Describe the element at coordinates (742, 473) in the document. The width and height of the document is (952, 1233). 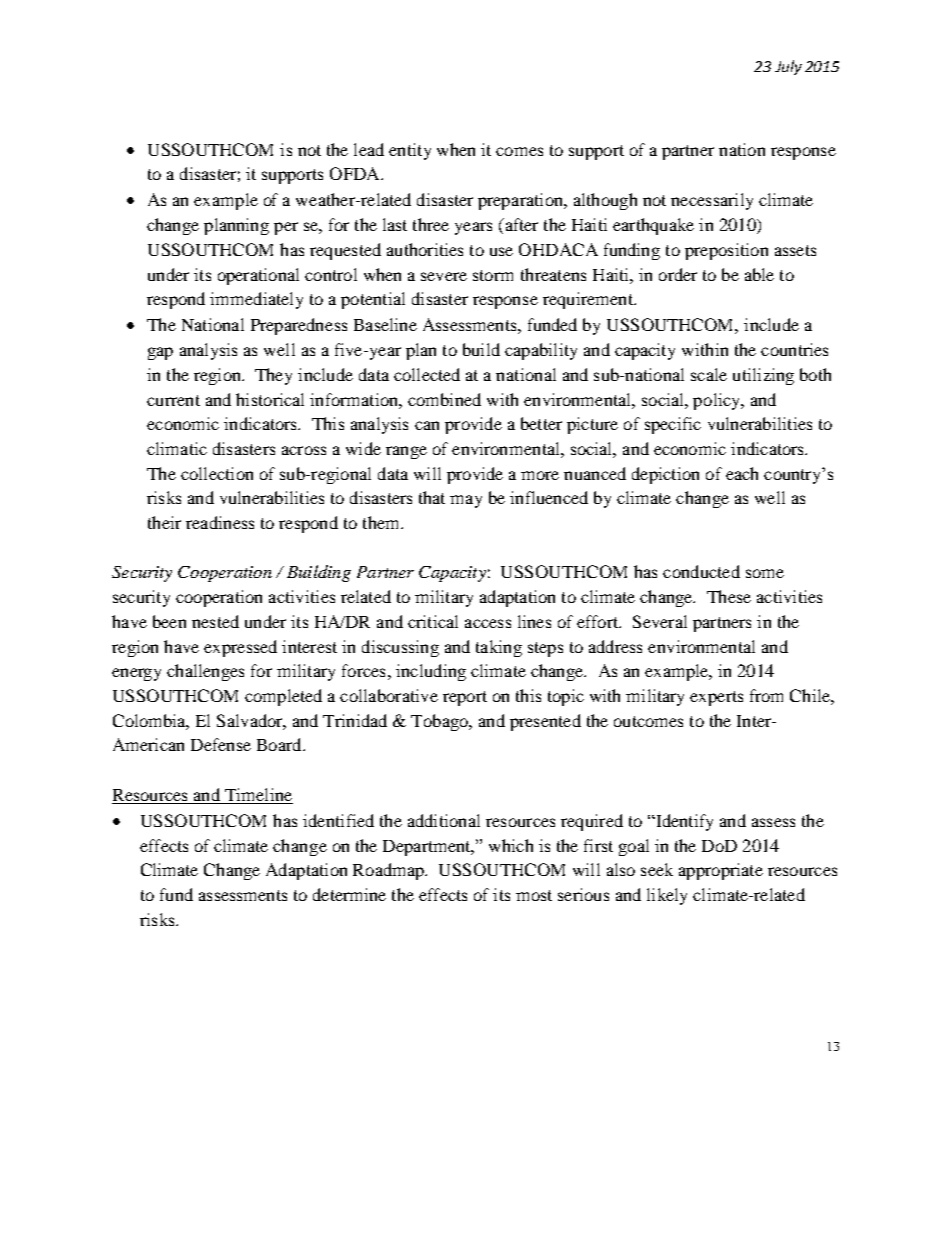
I see `each` at that location.
